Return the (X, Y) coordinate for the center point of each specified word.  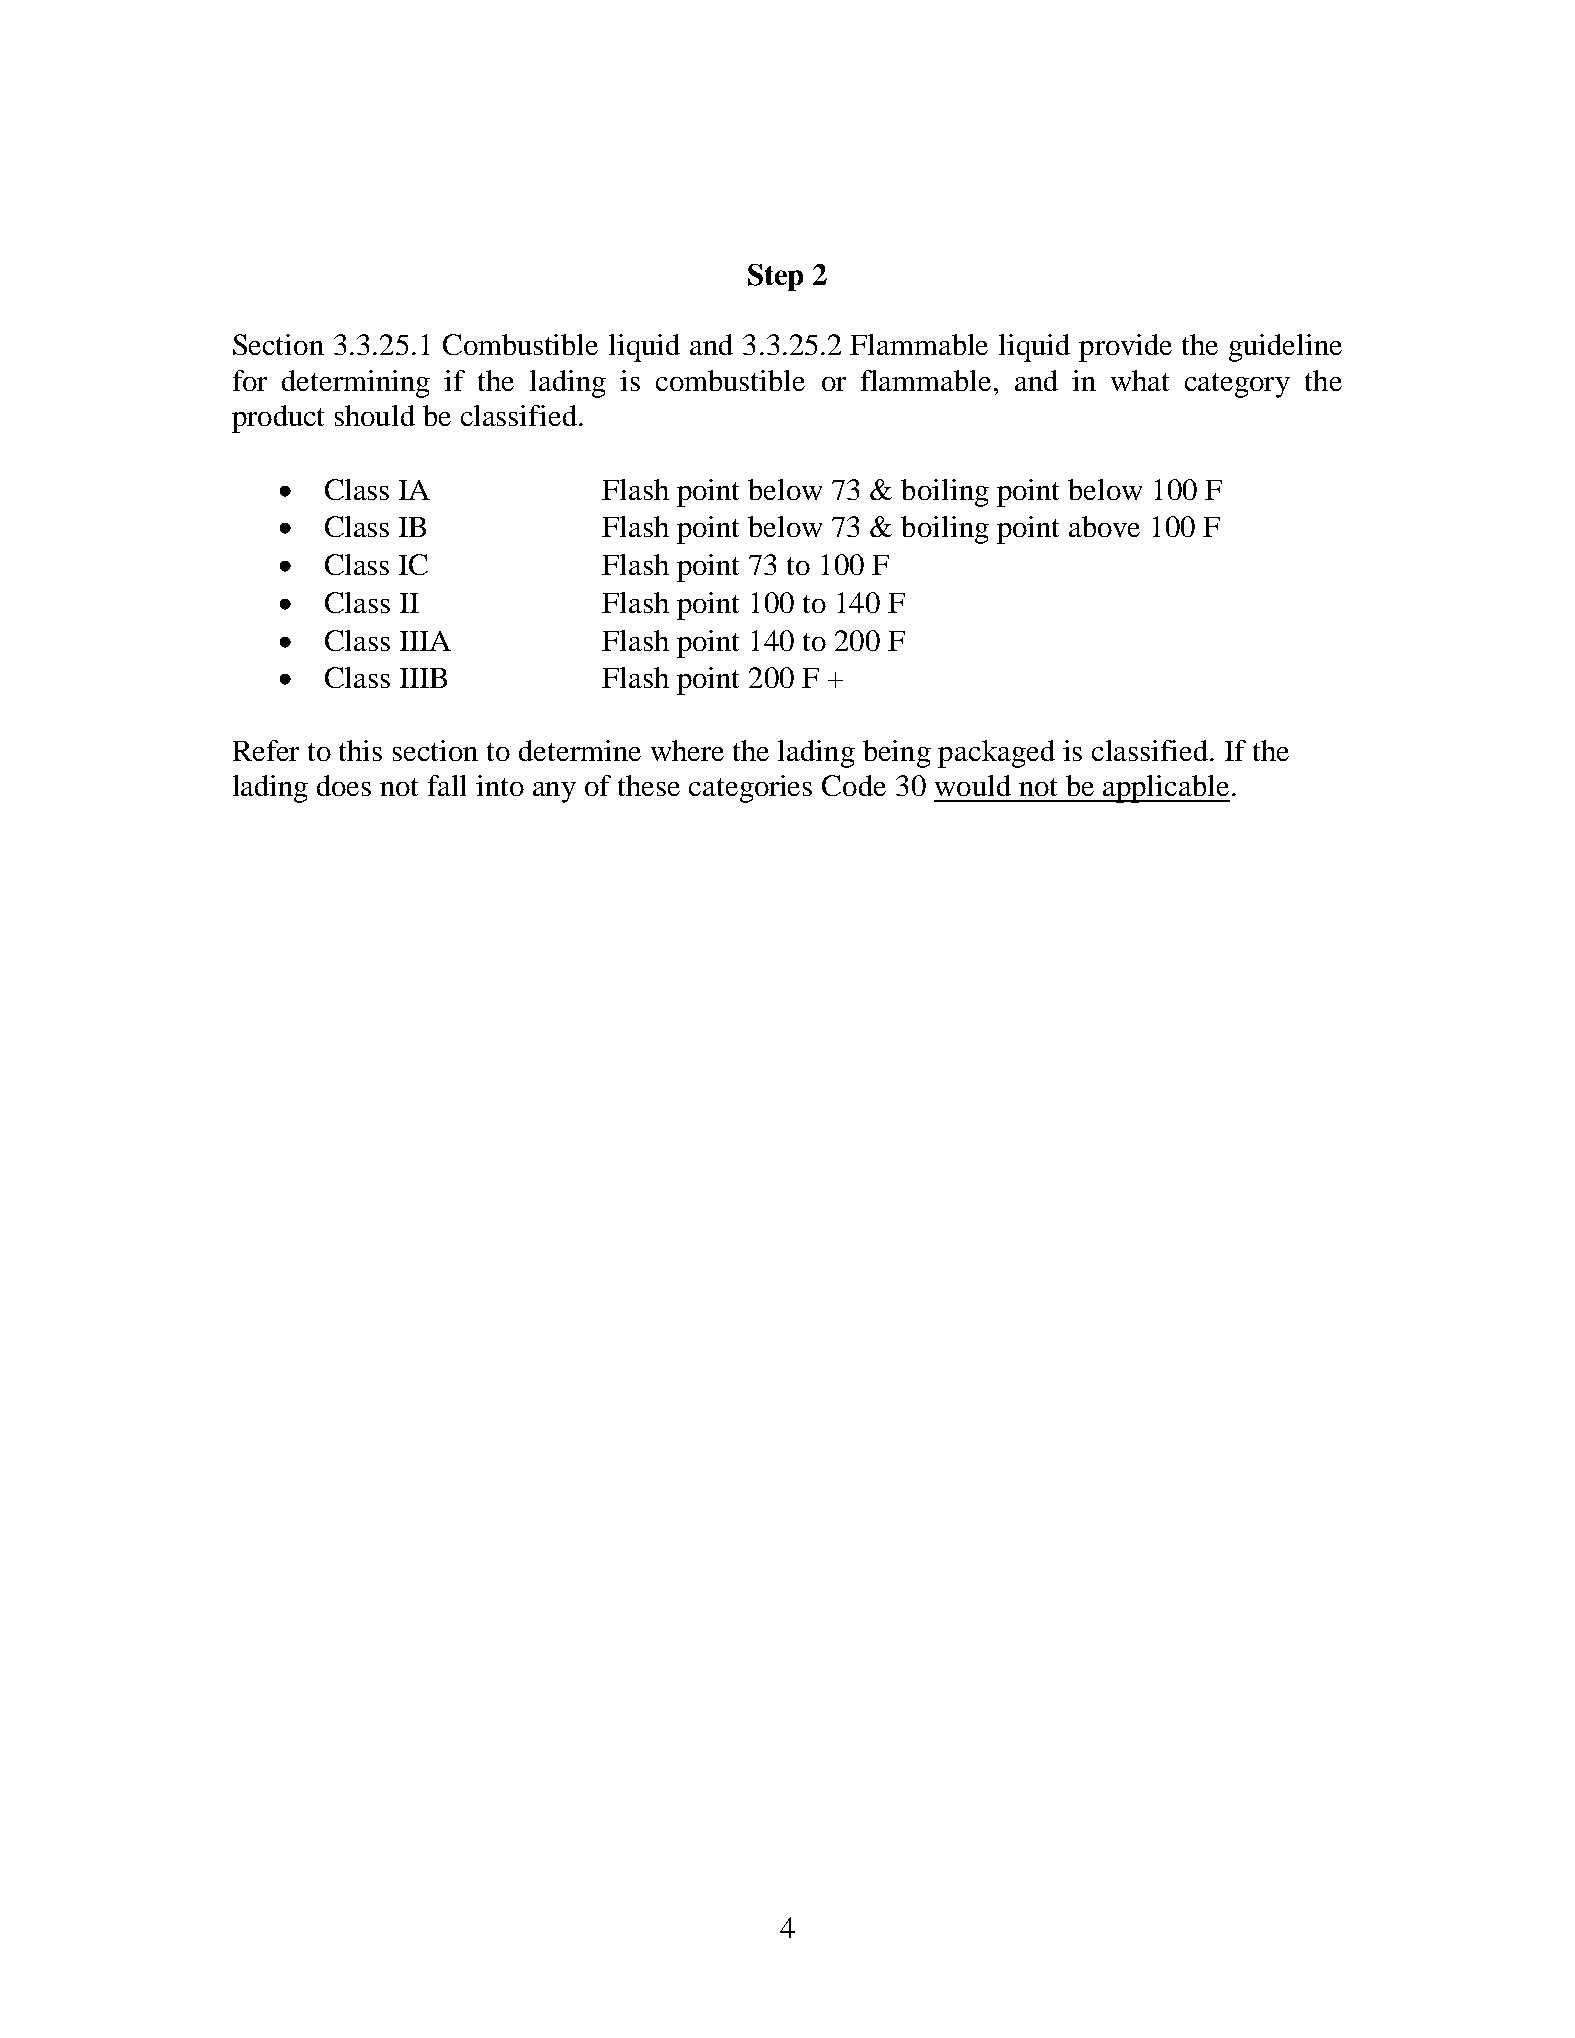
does (344, 785)
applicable (1166, 789)
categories (750, 789)
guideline (1285, 348)
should (375, 415)
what (1140, 380)
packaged (996, 754)
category (1237, 385)
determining (356, 384)
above (1104, 526)
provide (1125, 348)
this (360, 750)
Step (775, 277)
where (687, 750)
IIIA (425, 641)
